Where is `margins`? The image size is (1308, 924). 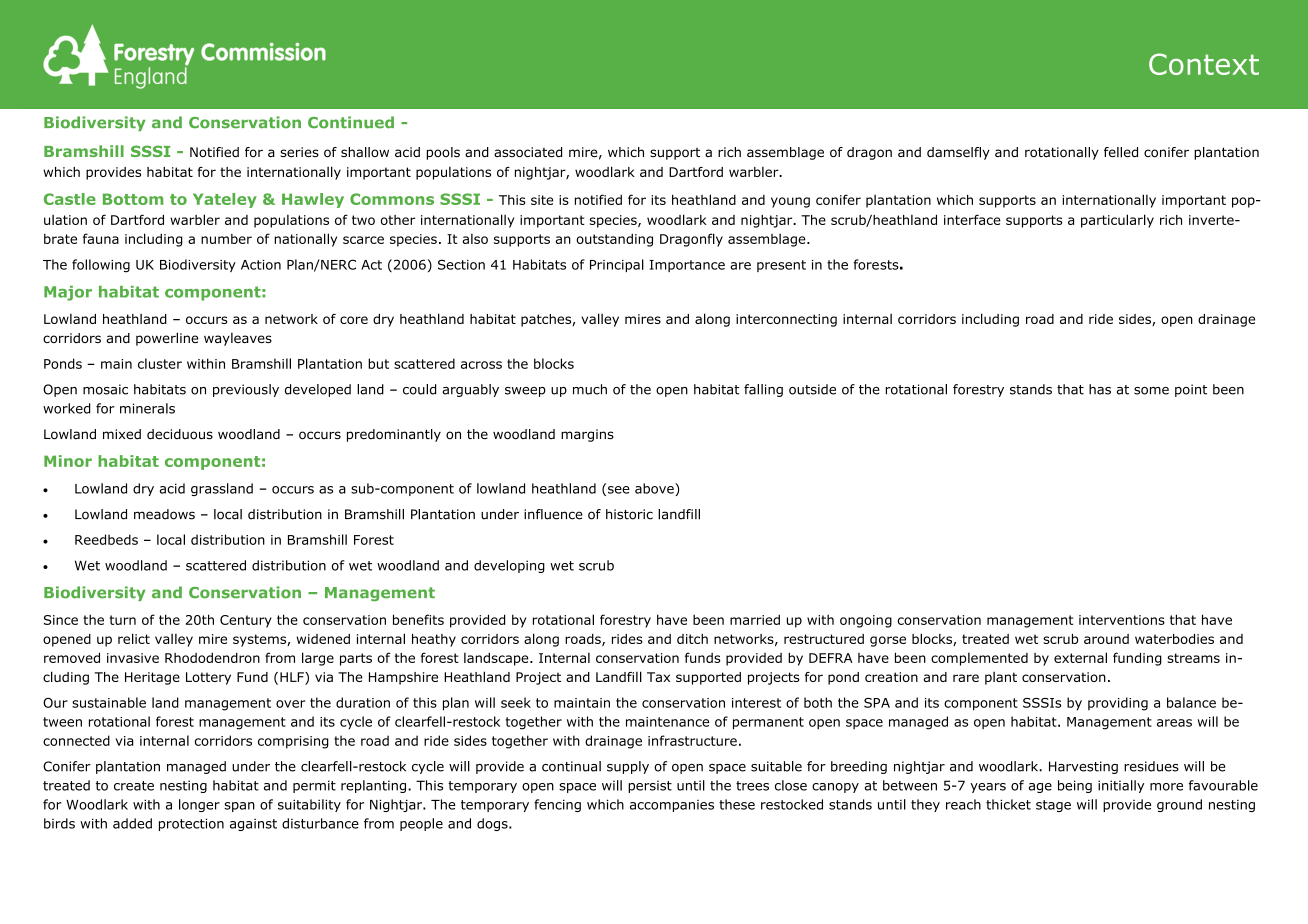
margins is located at coordinates (587, 435).
